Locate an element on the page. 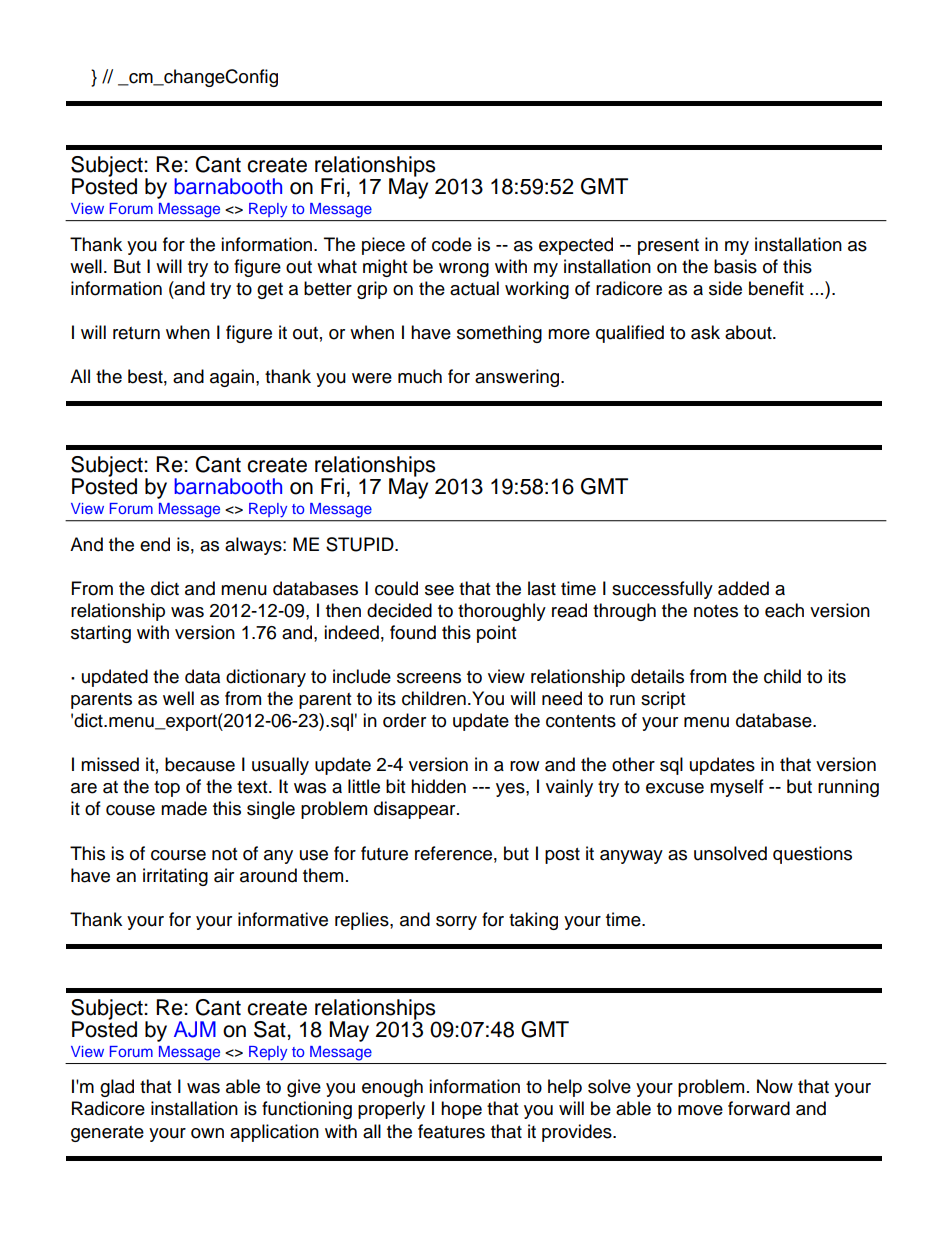 This page has width=952, height=1233. because is located at coordinates (200, 764).
